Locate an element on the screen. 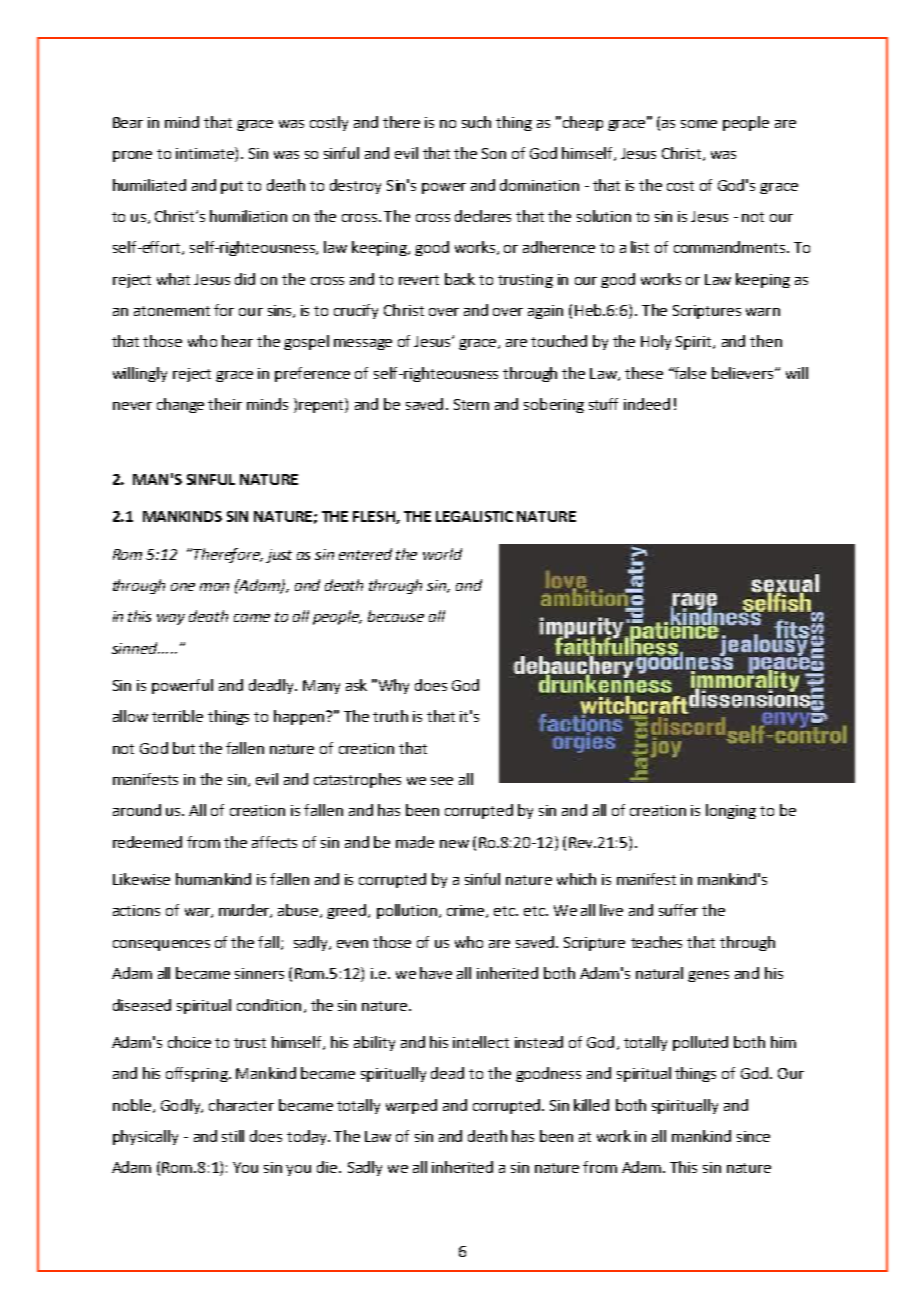 The height and width of the screenshot is (1308, 924). since is located at coordinates (753, 1136).
